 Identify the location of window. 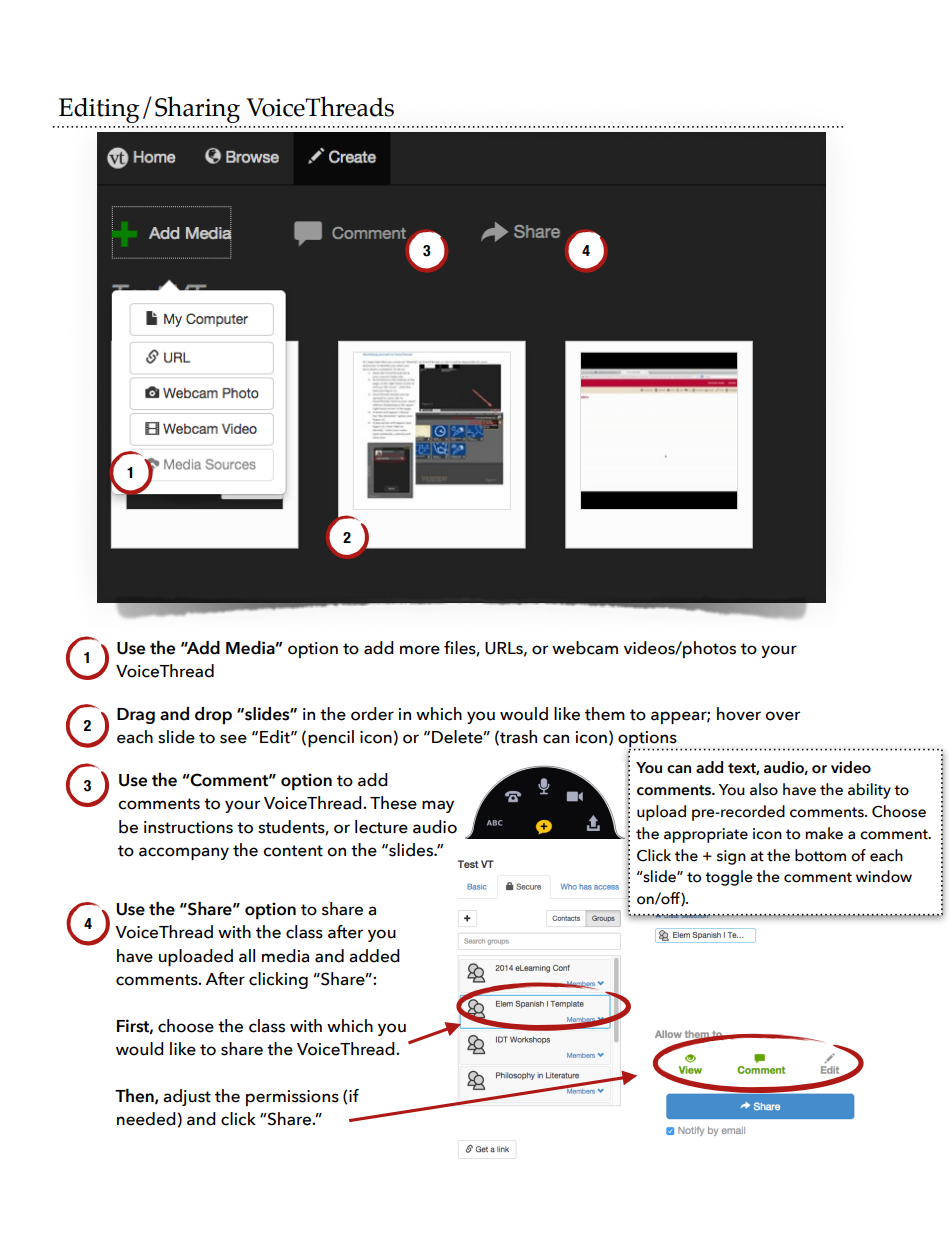
(884, 876).
